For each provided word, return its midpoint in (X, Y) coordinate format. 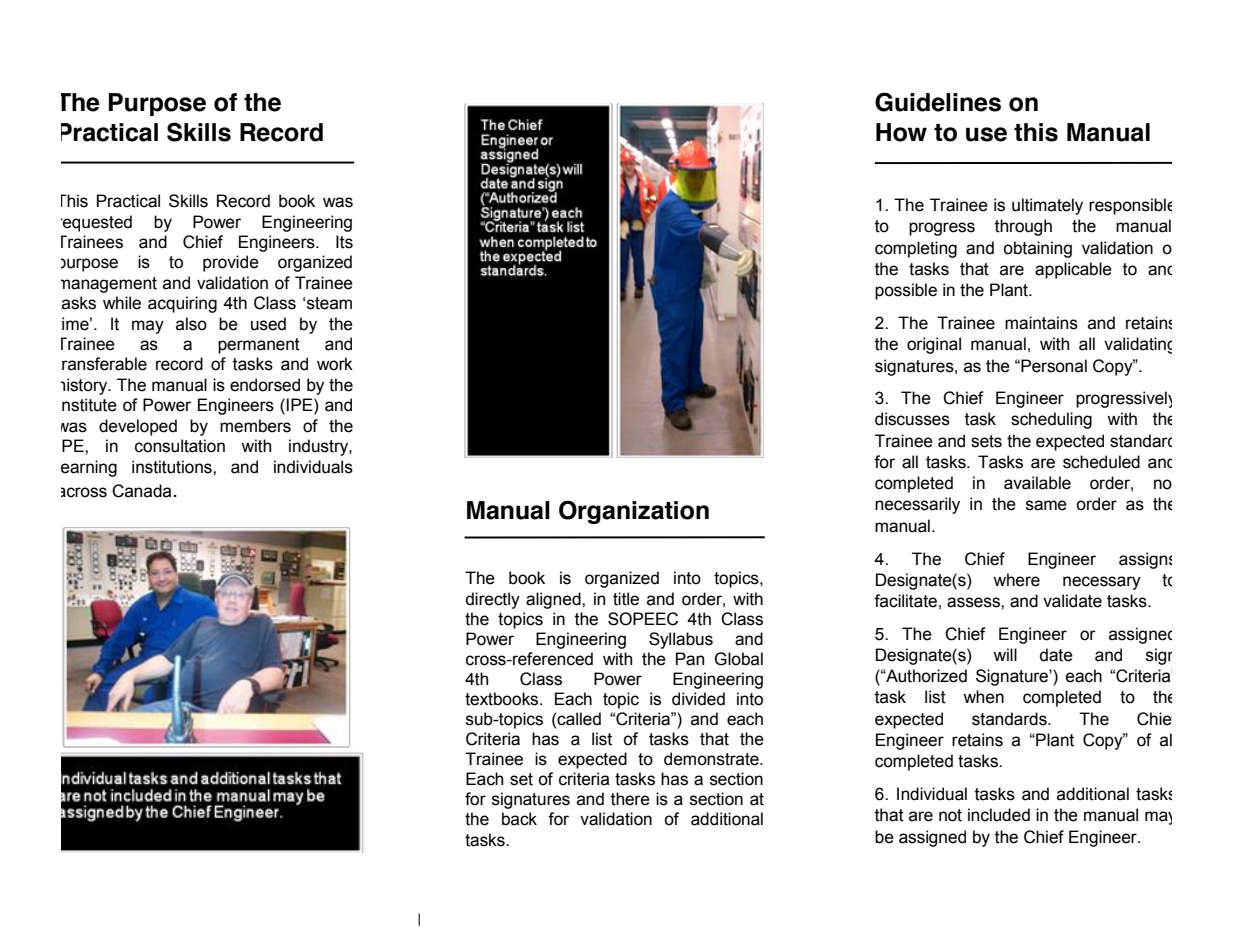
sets (986, 441)
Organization (634, 512)
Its (344, 242)
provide (231, 263)
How (901, 132)
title (626, 599)
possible (906, 291)
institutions (173, 467)
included (999, 815)
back (519, 819)
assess (974, 602)
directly (493, 600)
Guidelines (938, 102)
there (630, 799)
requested (96, 223)
